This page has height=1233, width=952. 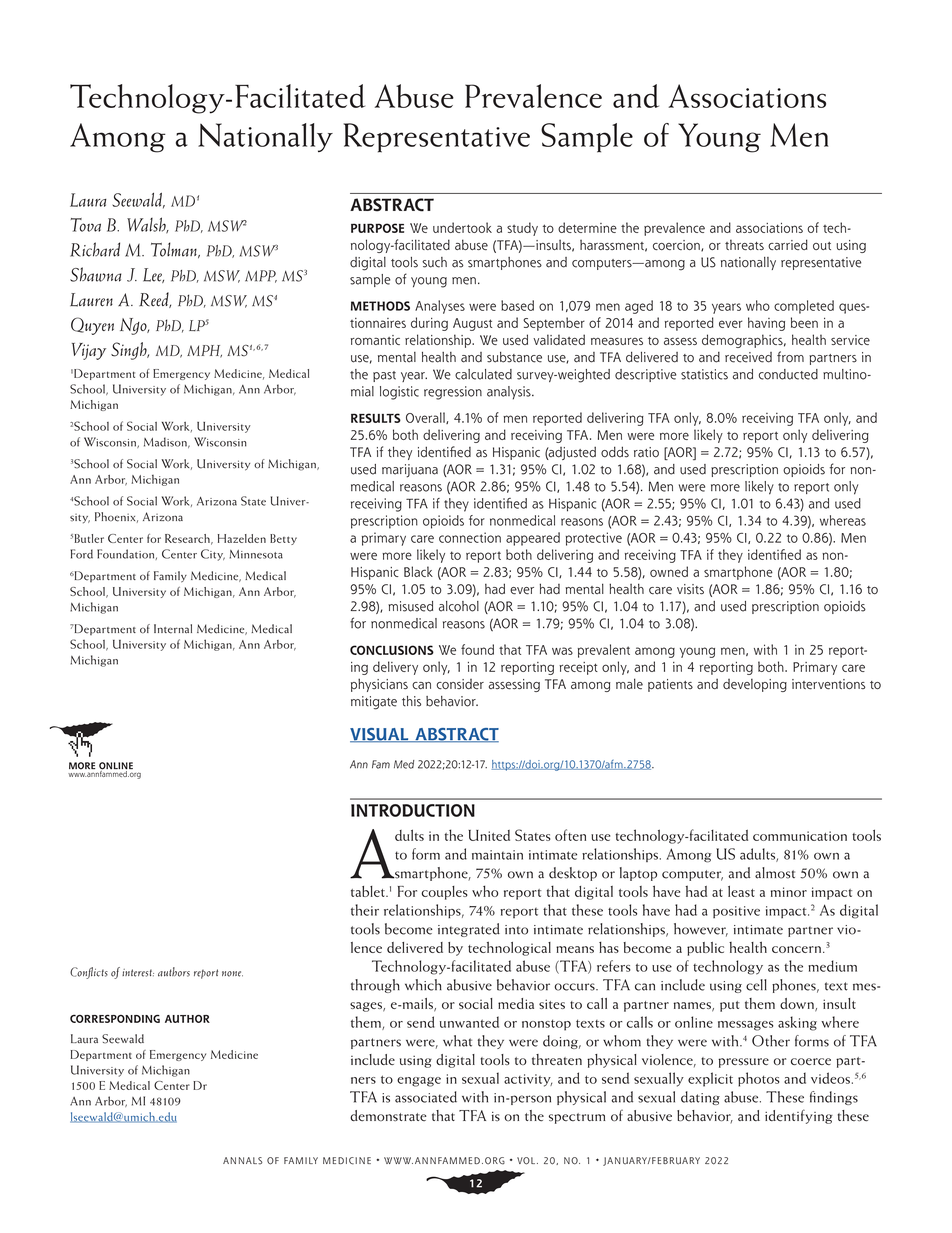 I want to click on threats, so click(x=744, y=244).
